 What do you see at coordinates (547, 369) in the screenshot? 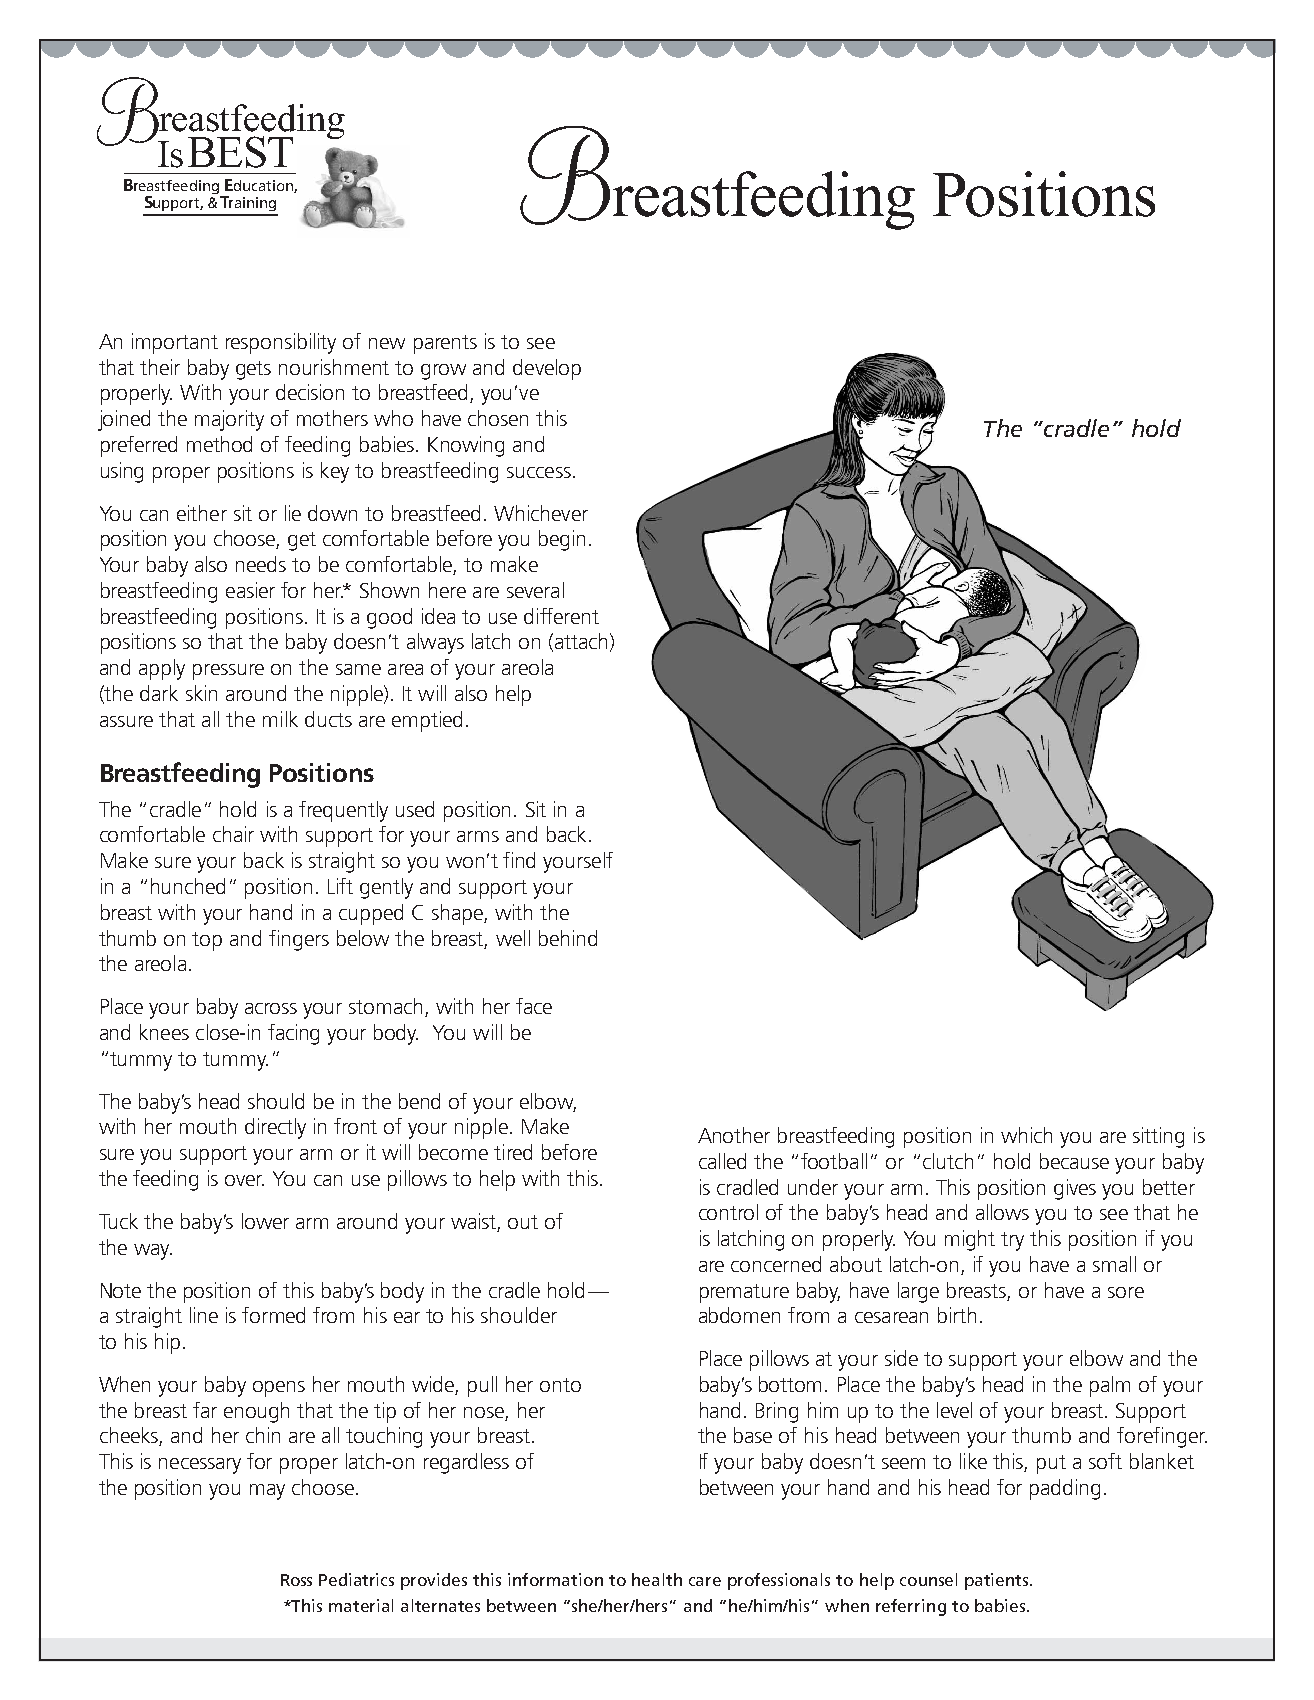
I see `develop` at bounding box center [547, 369].
